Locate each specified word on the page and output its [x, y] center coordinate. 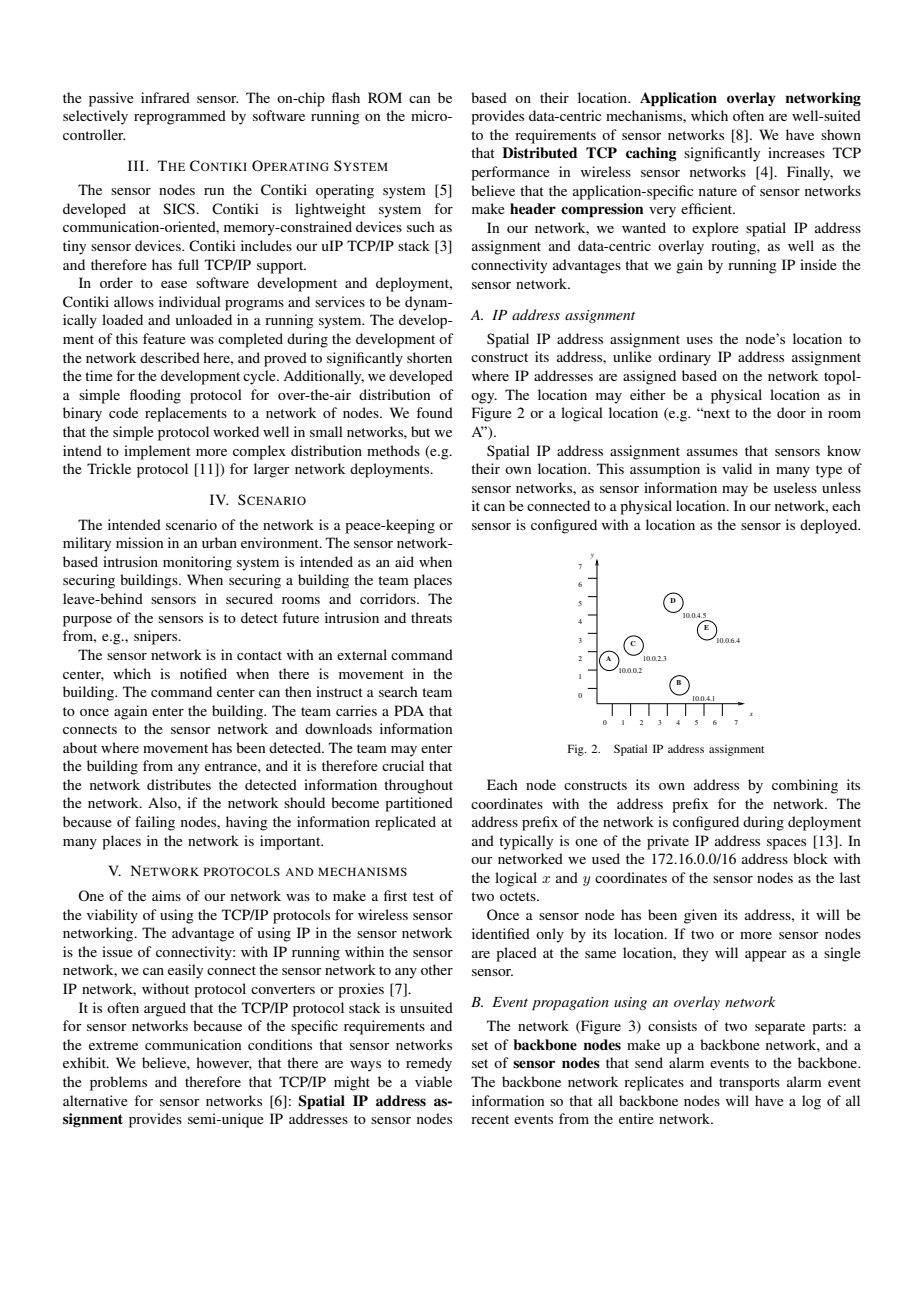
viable [433, 1081]
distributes [179, 784]
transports [749, 1084]
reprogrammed [180, 117]
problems [118, 1083]
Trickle [109, 468]
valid [737, 468]
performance [510, 173]
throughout [418, 786]
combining [805, 786]
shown [841, 134]
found [434, 412]
